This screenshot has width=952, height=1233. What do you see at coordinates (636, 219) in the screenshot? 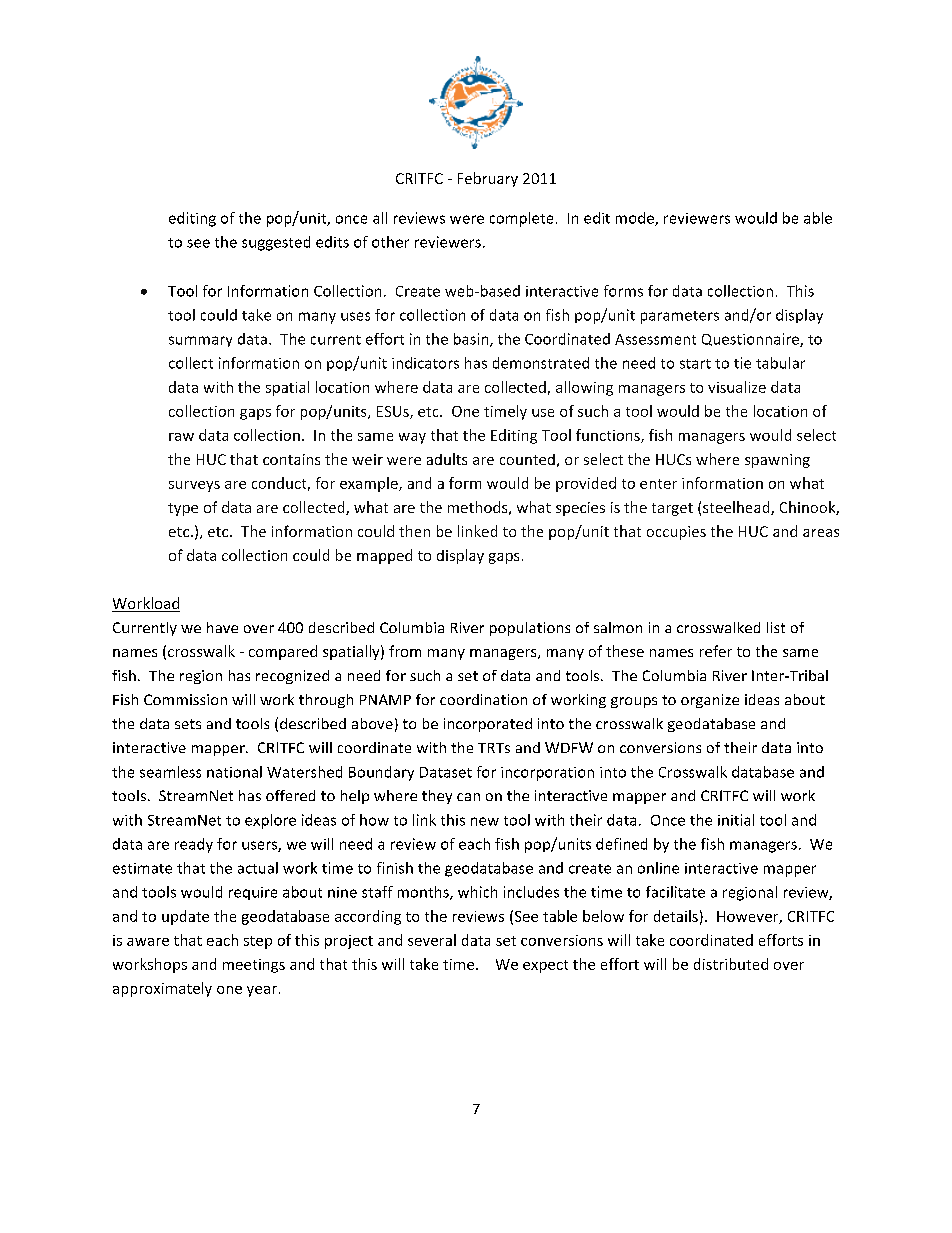
I see `mode` at bounding box center [636, 219].
